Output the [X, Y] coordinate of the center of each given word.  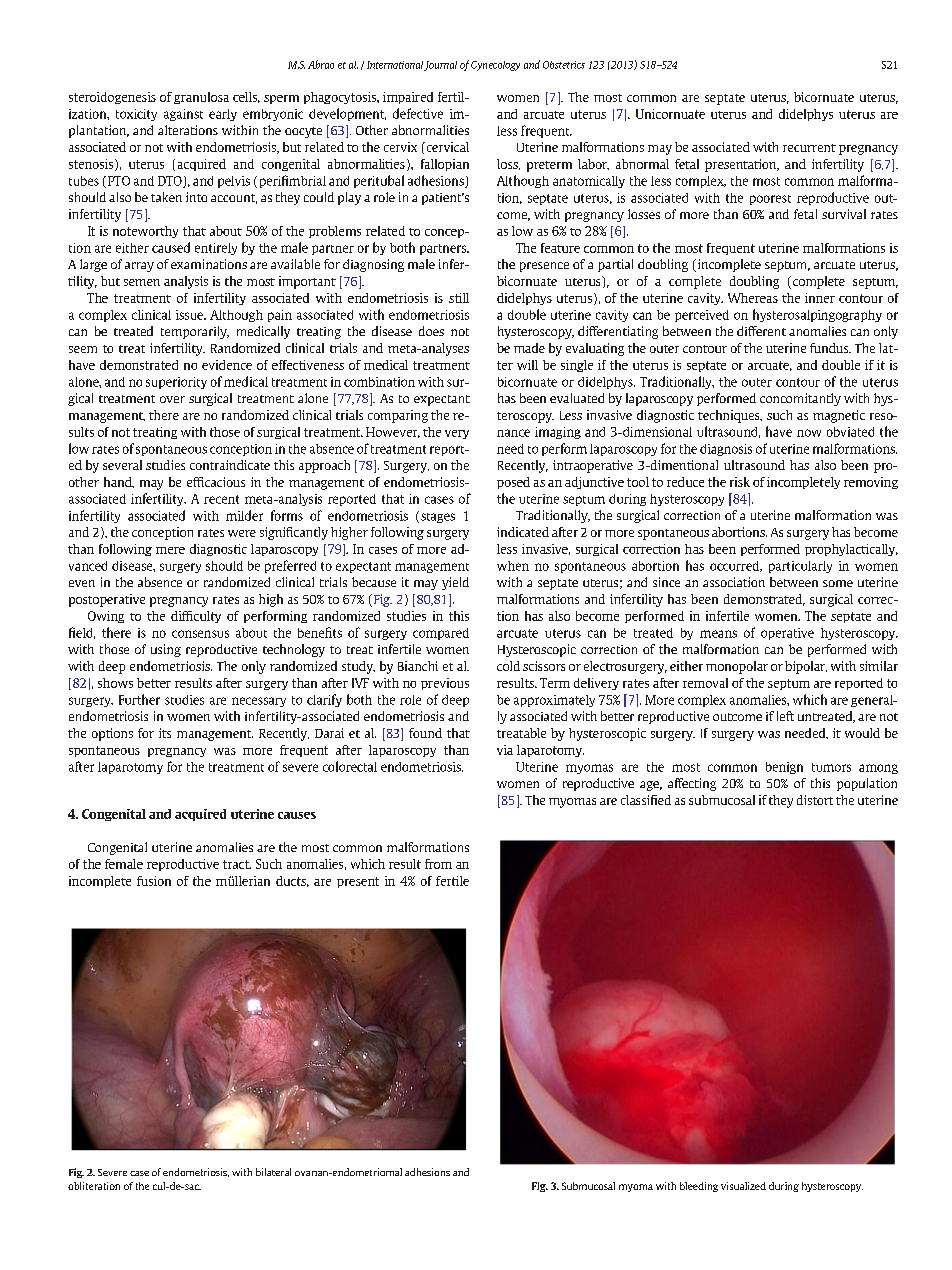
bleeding [699, 1187]
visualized [743, 1186]
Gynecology [495, 66]
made [529, 348]
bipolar [806, 667]
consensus [200, 634]
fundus [830, 348]
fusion [154, 881]
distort [815, 800]
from [438, 864]
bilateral [273, 1172]
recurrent [809, 148]
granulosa [201, 98]
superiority [176, 383]
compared [441, 634]
